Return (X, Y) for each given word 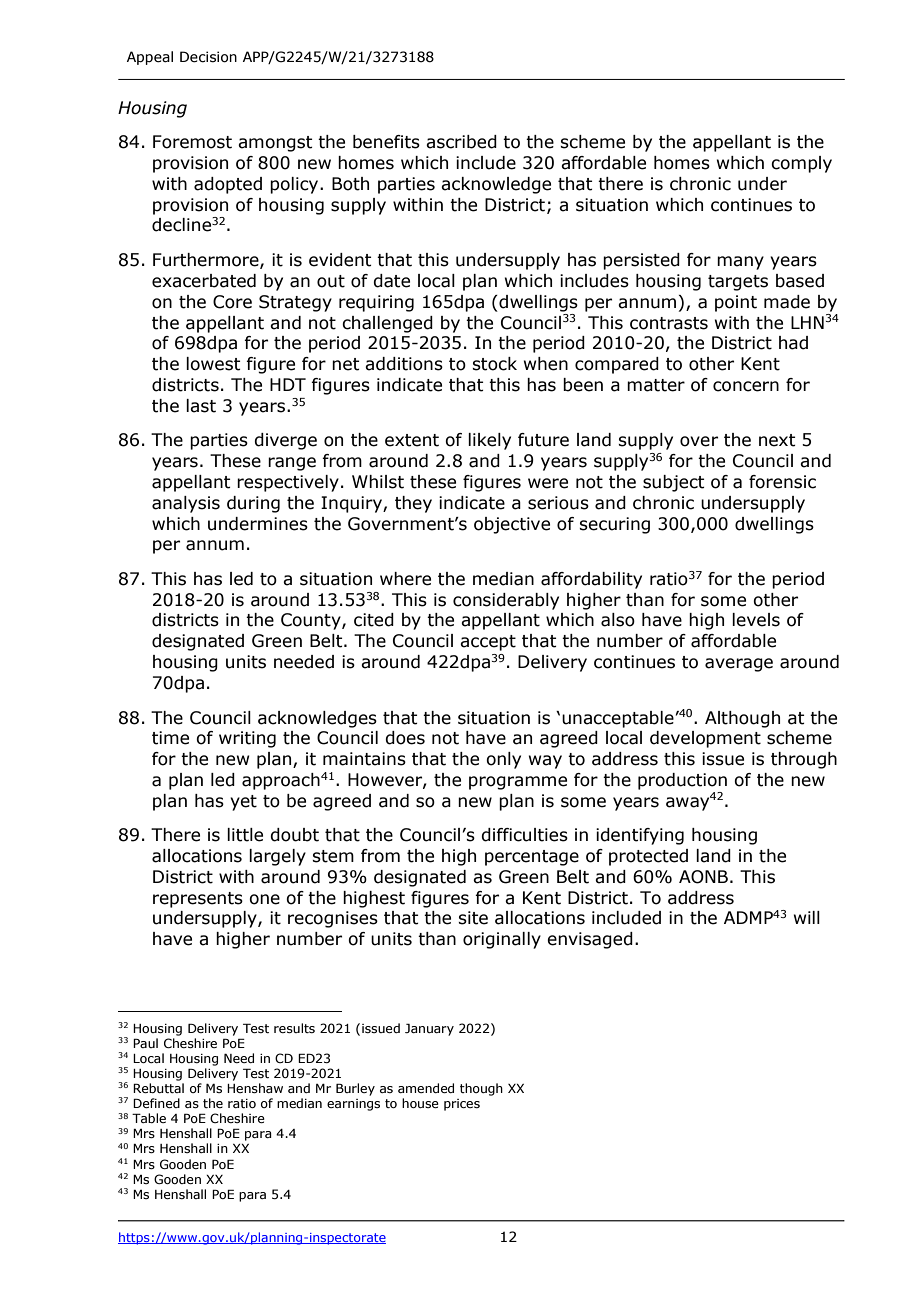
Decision (208, 57)
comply (801, 164)
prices (462, 1105)
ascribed (461, 142)
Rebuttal (158, 1088)
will (807, 917)
